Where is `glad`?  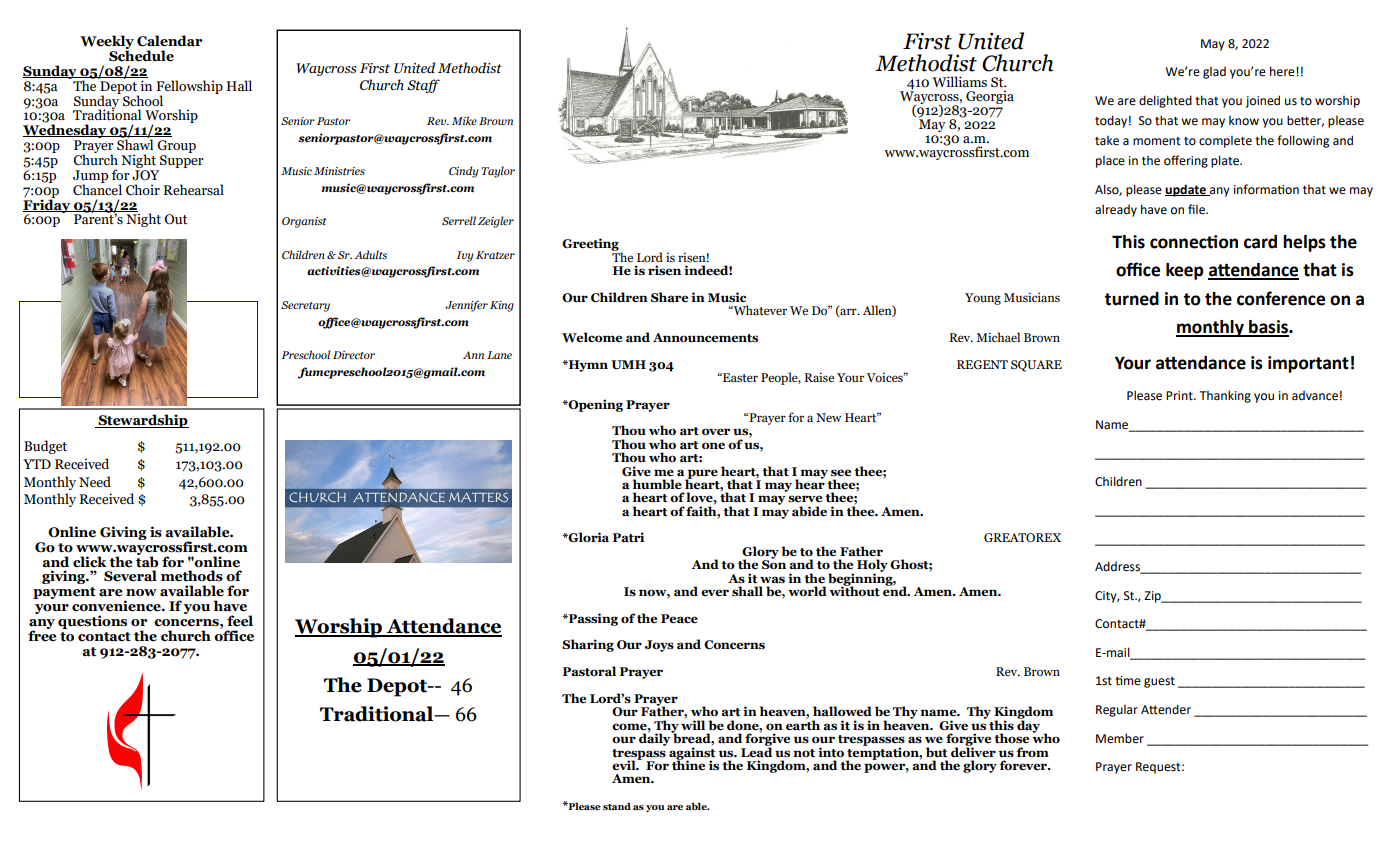
glad is located at coordinates (1214, 73).
